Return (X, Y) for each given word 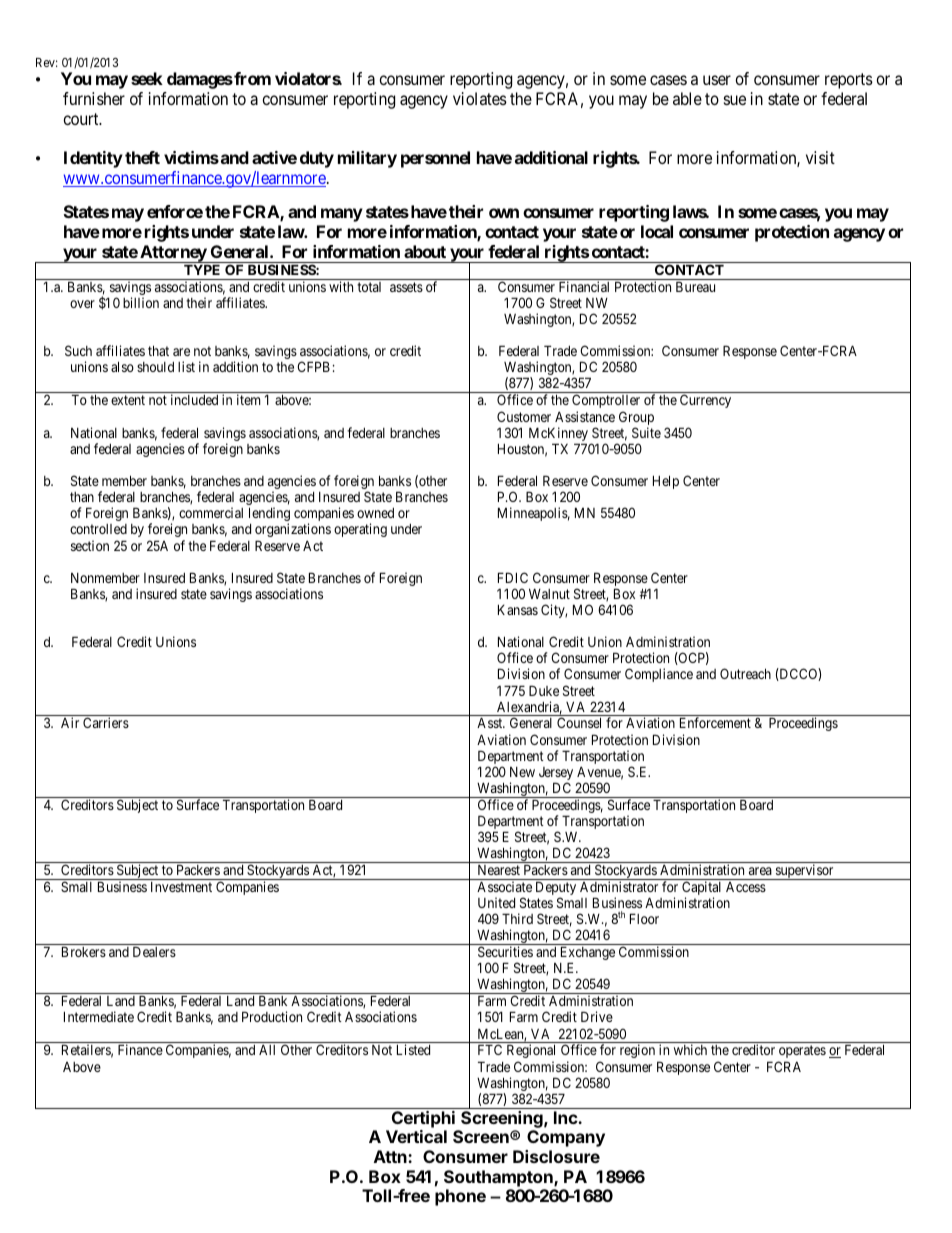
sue (735, 100)
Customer (524, 416)
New (522, 772)
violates (480, 98)
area (760, 871)
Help (666, 482)
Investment (181, 887)
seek (147, 78)
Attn (391, 1156)
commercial (211, 512)
